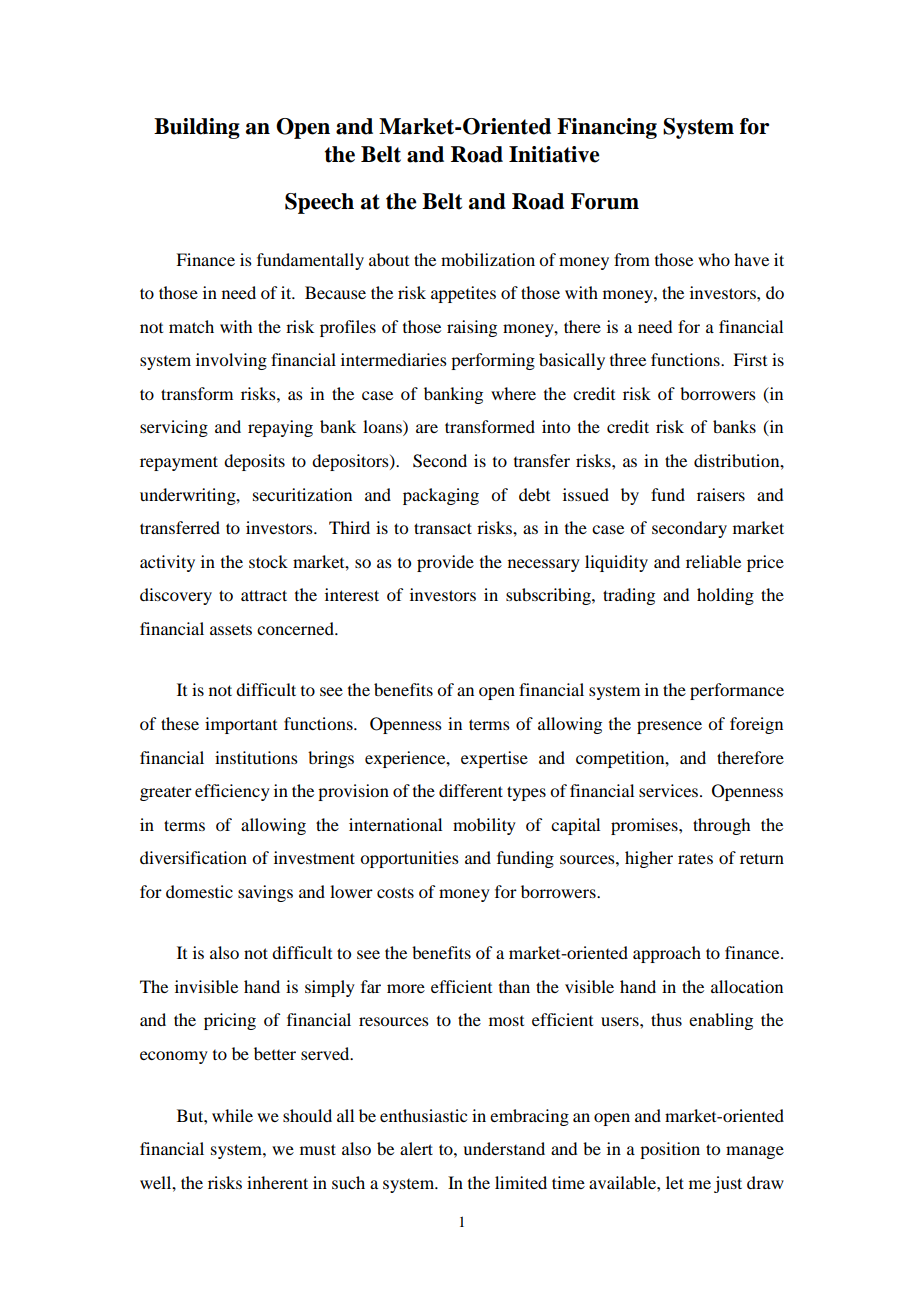 Image resolution: width=924 pixels, height=1308 pixels. Describe the element at coordinates (554, 154) in the screenshot. I see `Initiative` at that location.
